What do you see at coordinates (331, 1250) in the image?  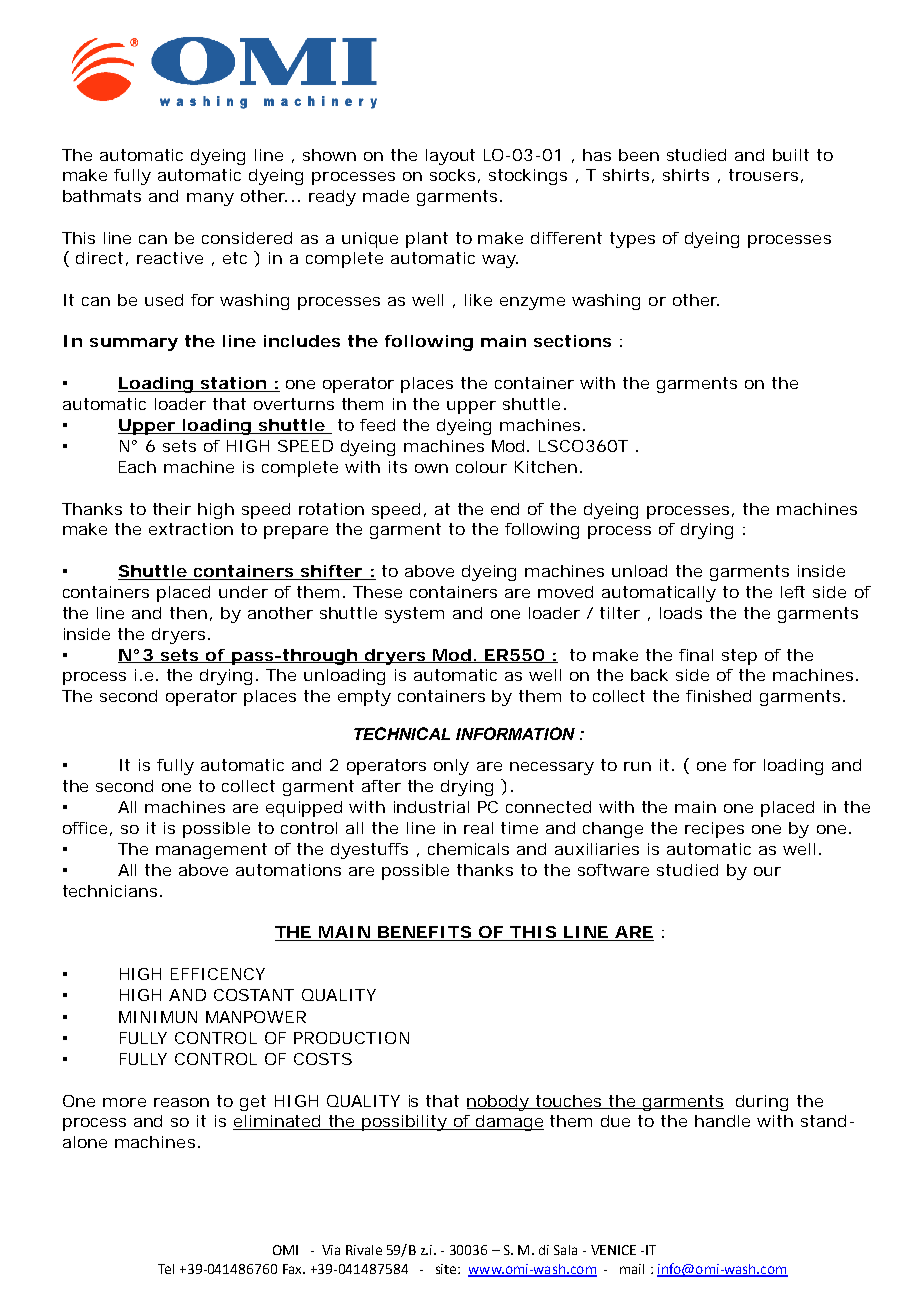 I see `Via` at bounding box center [331, 1250].
